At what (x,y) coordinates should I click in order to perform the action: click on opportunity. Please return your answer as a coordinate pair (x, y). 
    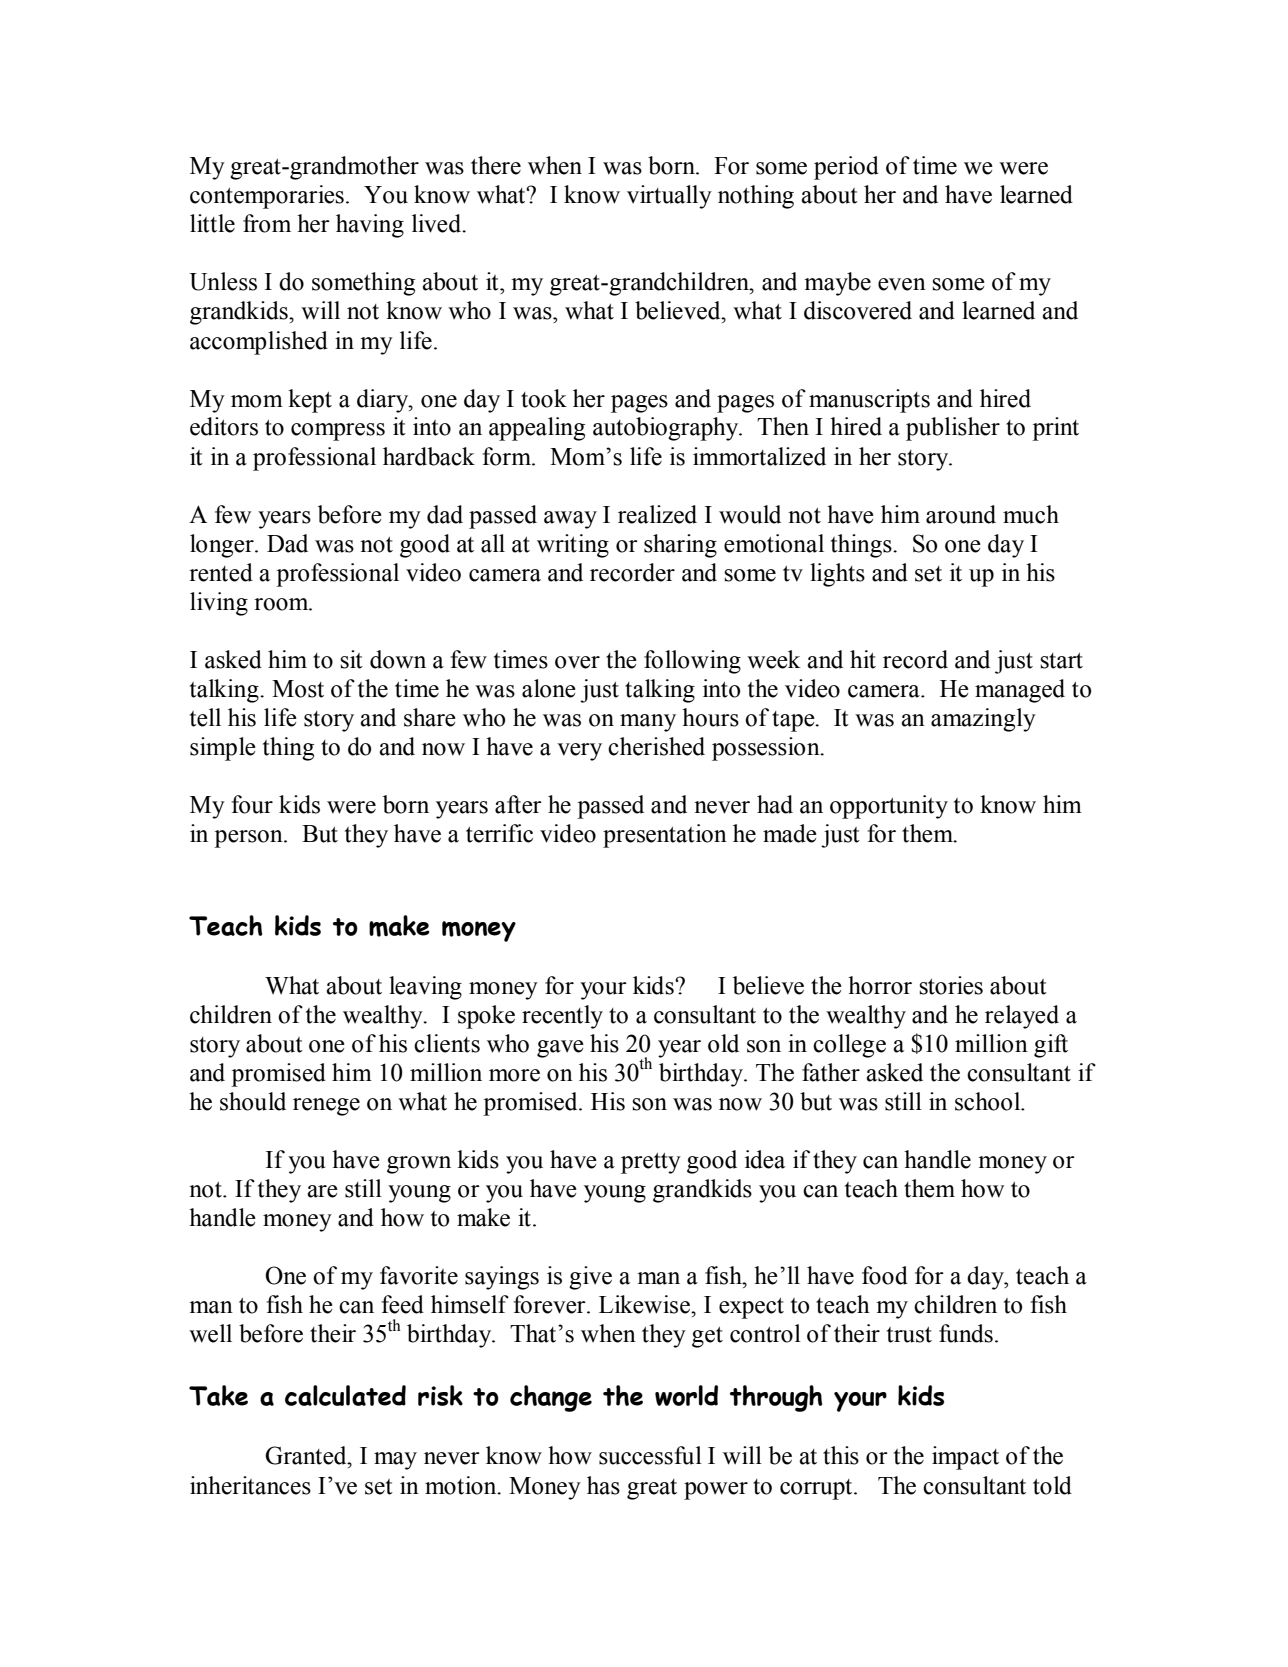
    Looking at the image, I should click on (889, 807).
